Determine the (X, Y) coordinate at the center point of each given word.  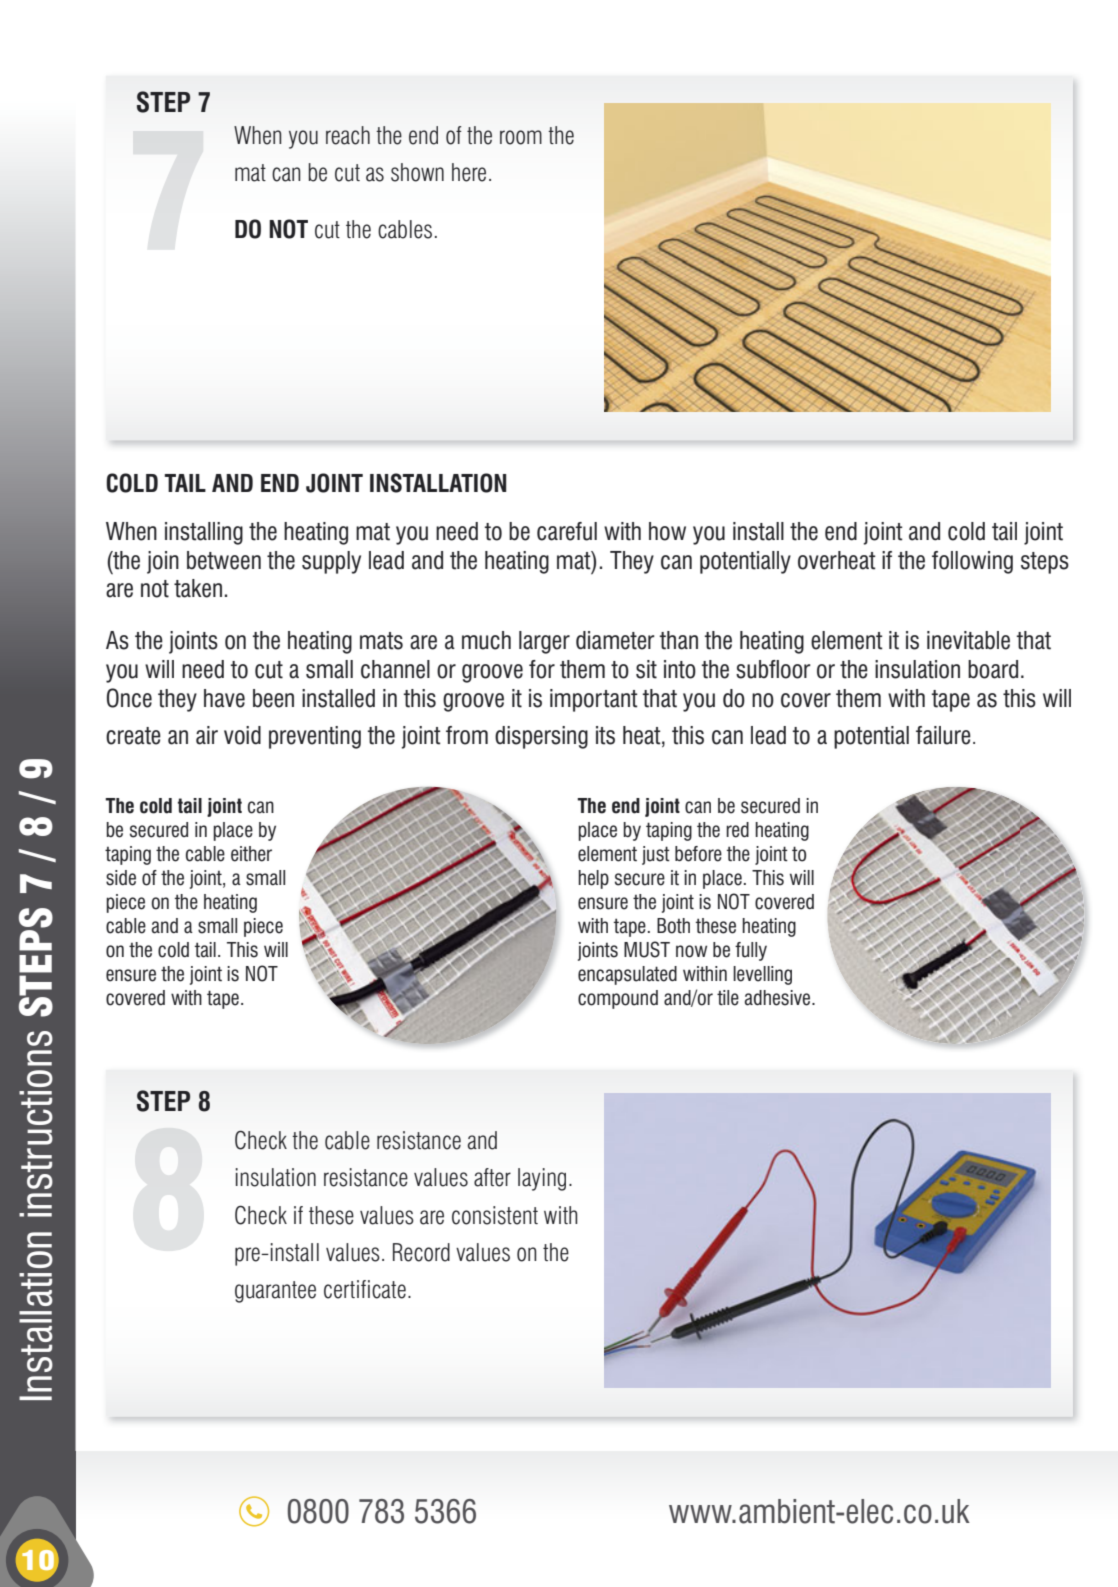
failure (943, 735)
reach (348, 135)
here (469, 172)
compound (618, 999)
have (224, 698)
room (521, 137)
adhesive (779, 998)
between (224, 560)
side (121, 878)
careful (567, 531)
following (972, 562)
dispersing (541, 737)
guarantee (275, 1292)
